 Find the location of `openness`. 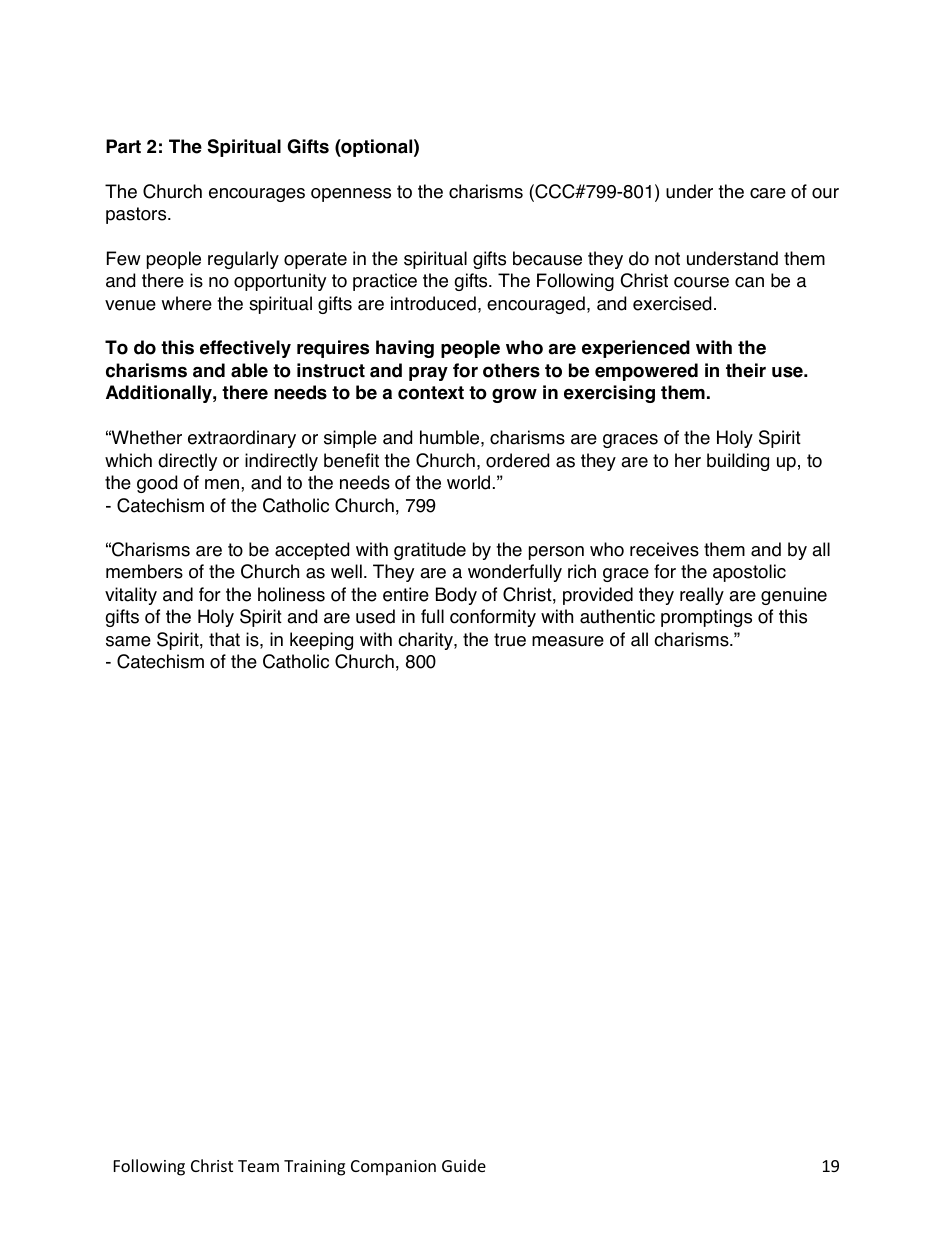

openness is located at coordinates (351, 195).
